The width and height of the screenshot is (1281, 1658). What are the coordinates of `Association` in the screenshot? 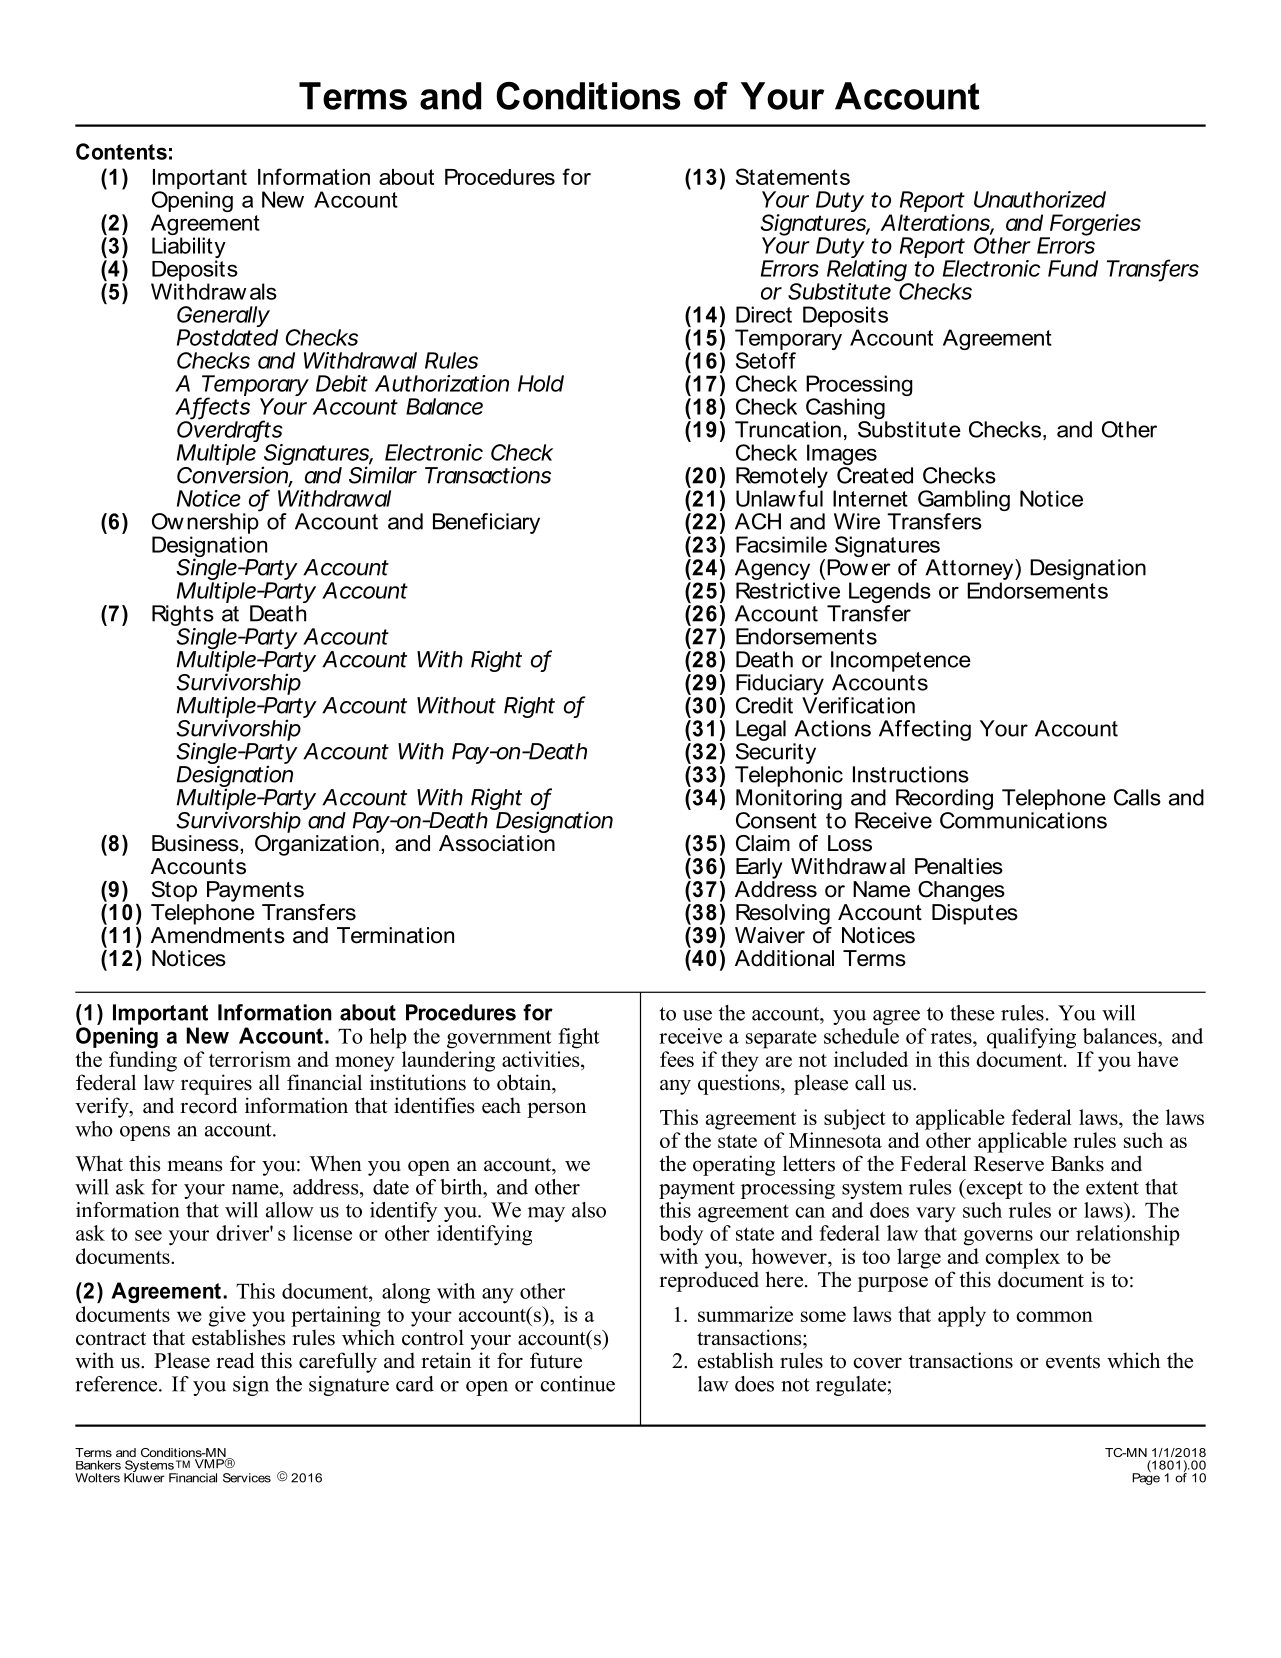 It's located at (497, 843).
